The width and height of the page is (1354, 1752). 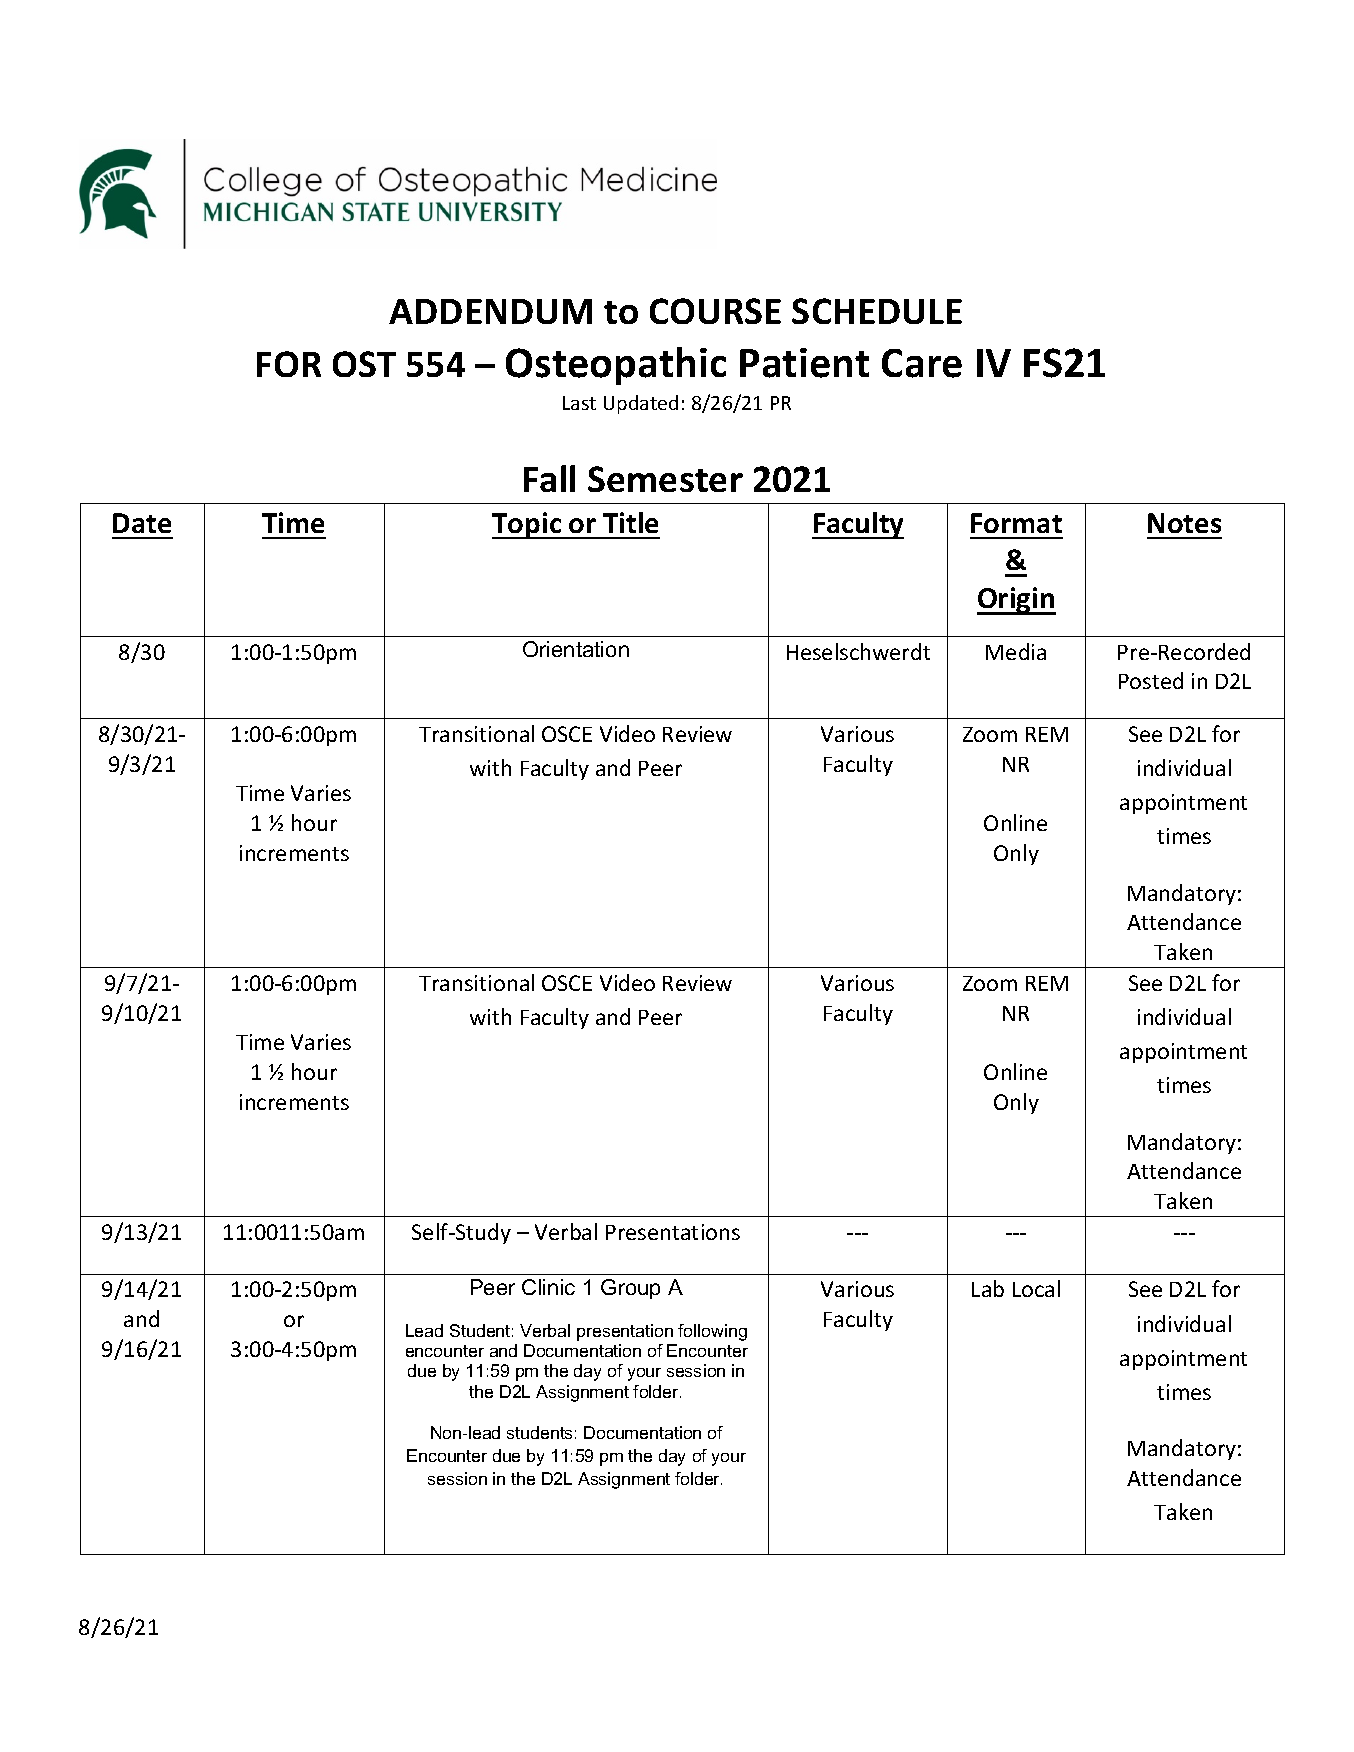 What do you see at coordinates (922, 363) in the page?
I see `Care` at bounding box center [922, 363].
